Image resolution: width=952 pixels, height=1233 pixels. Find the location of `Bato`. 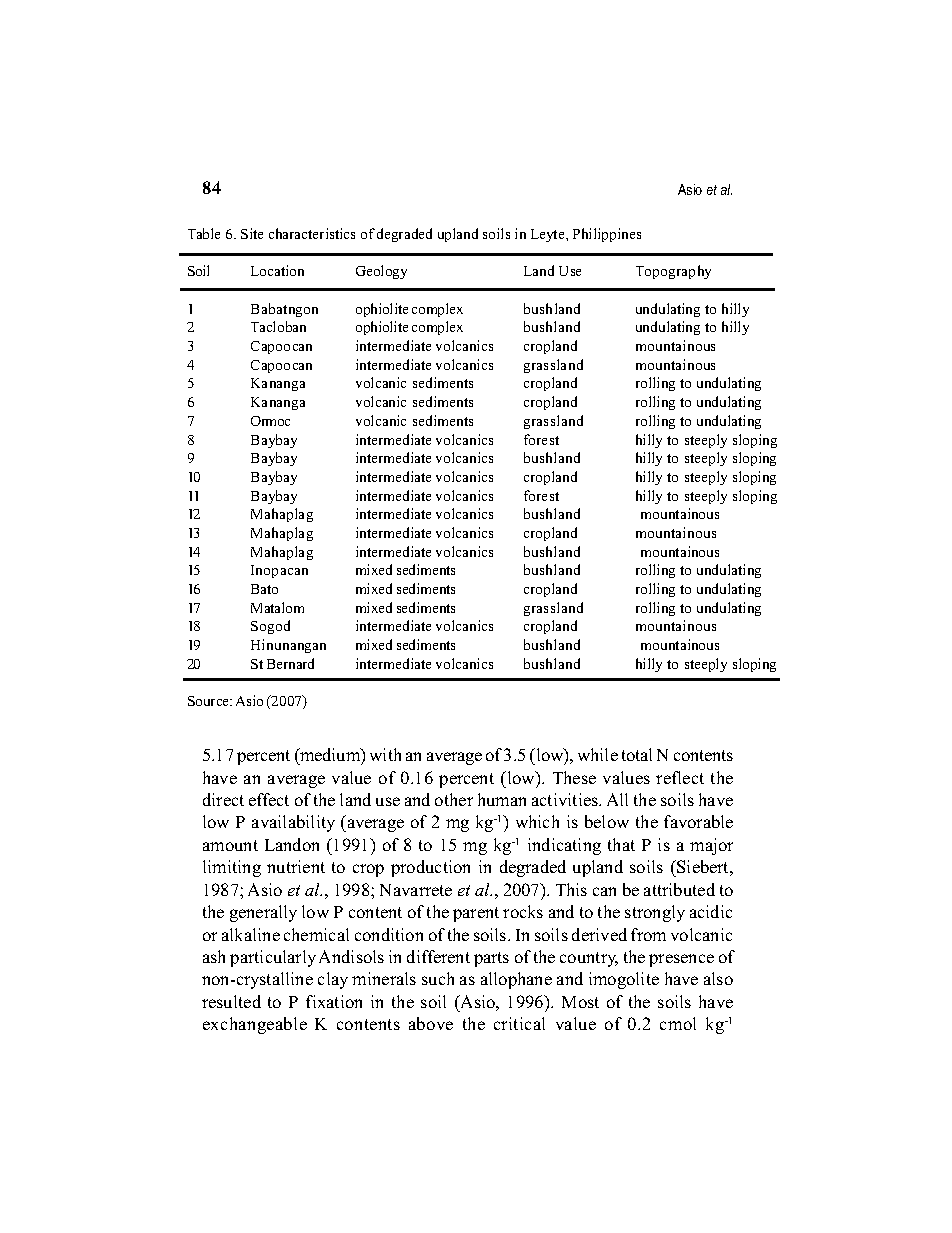

Bato is located at coordinates (264, 589).
